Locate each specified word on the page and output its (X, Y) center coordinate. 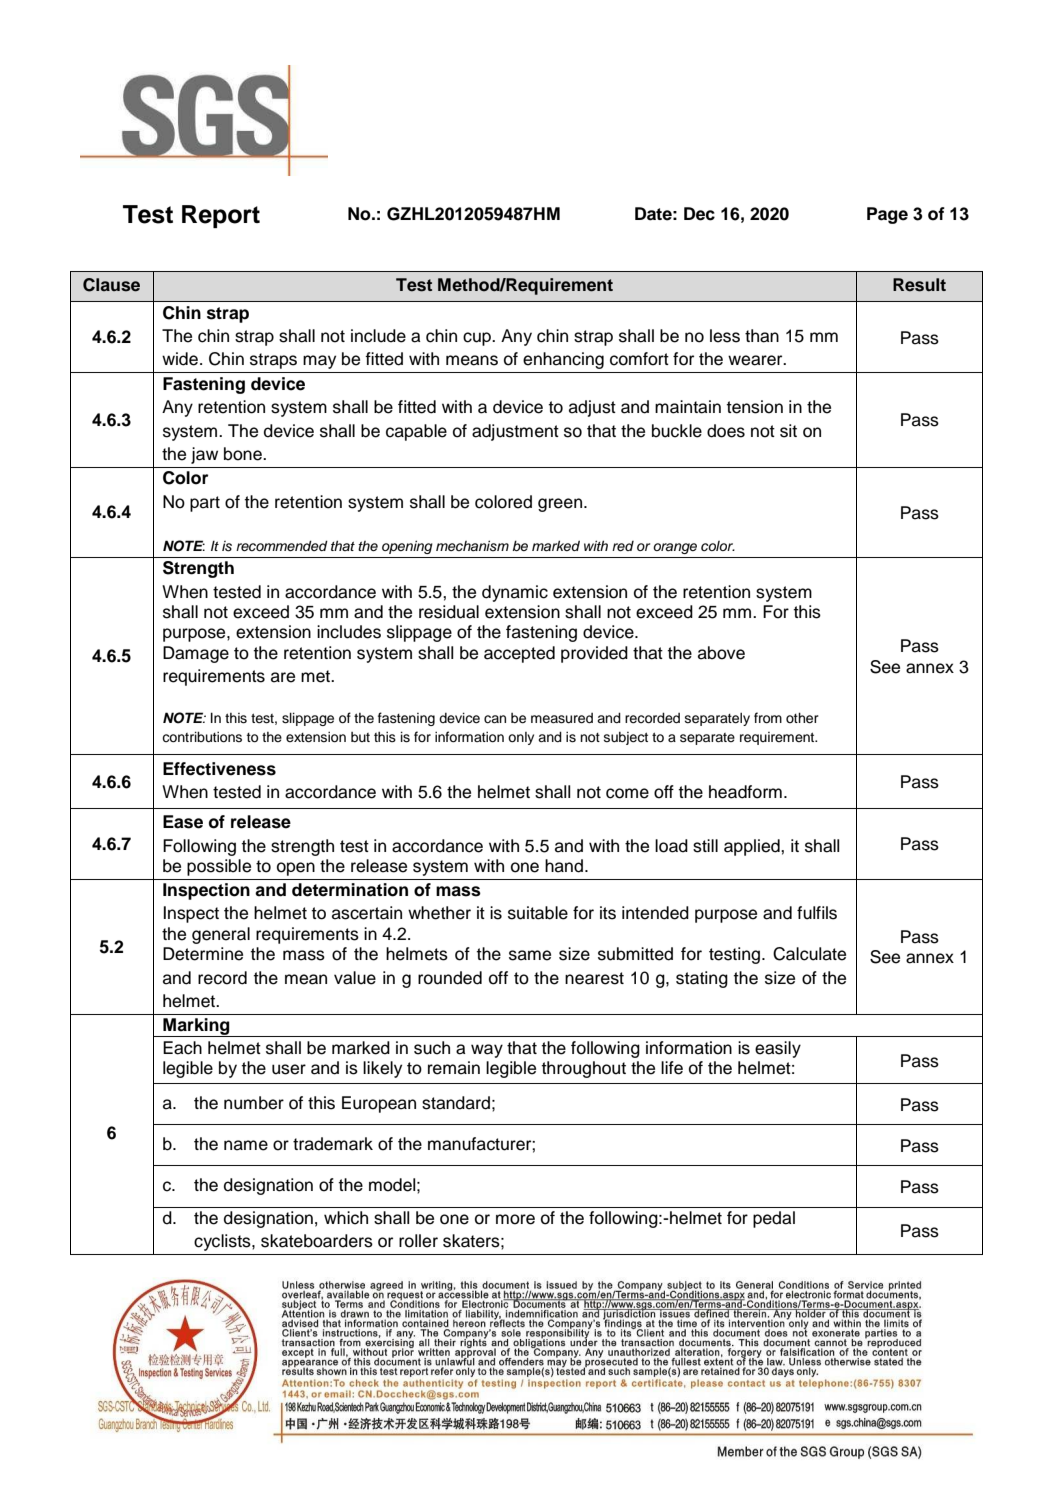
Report (221, 216)
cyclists (223, 1242)
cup (478, 339)
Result (919, 285)
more (515, 1219)
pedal (774, 1219)
